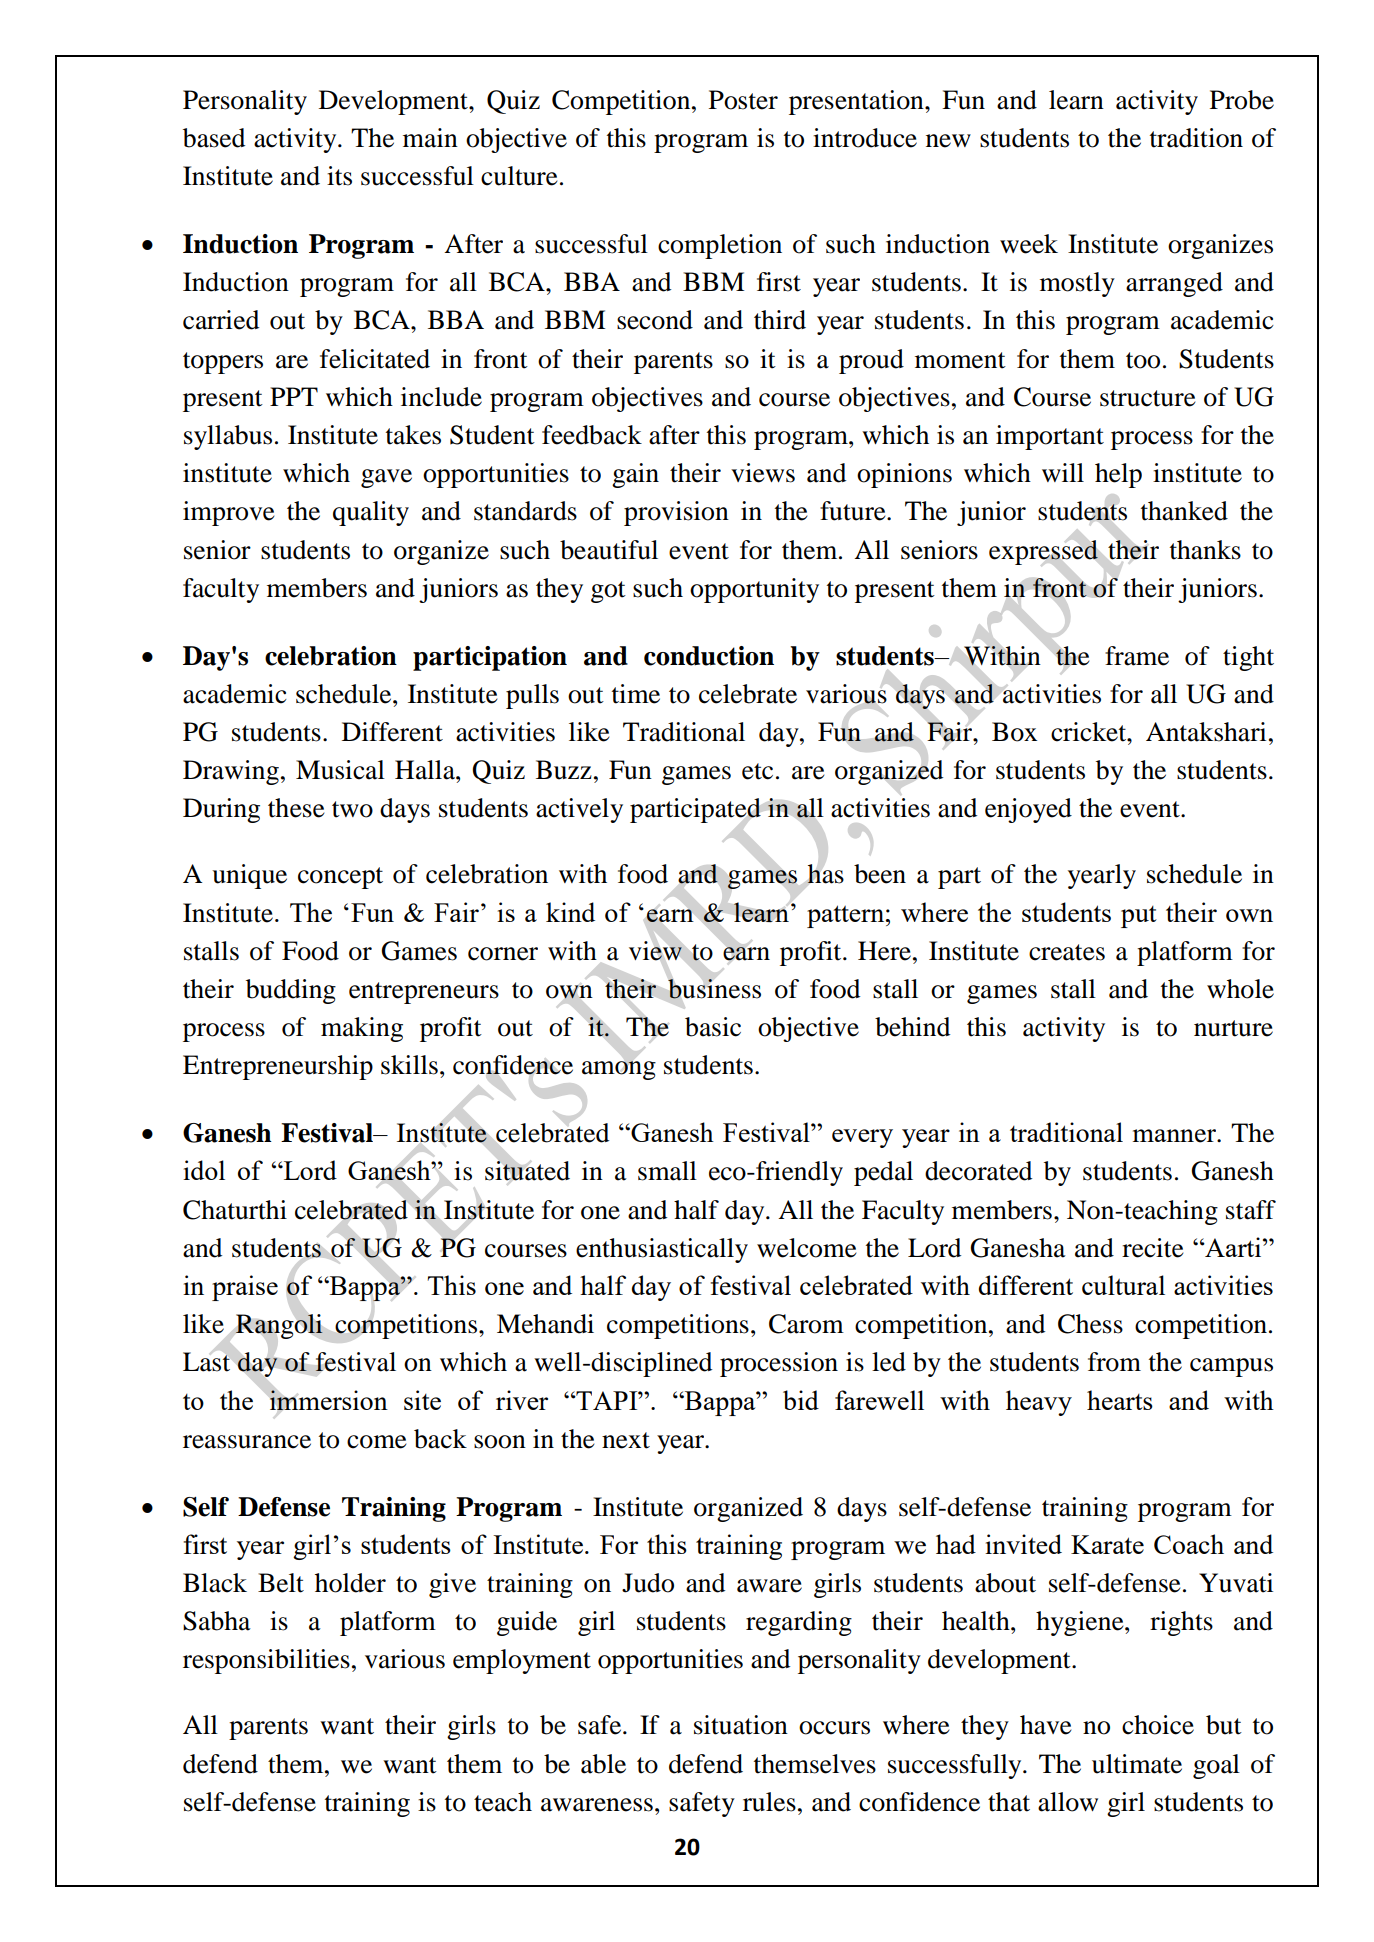 Image resolution: width=1374 pixels, height=1942 pixels. Describe the element at coordinates (714, 989) in the document. I see `business` at that location.
